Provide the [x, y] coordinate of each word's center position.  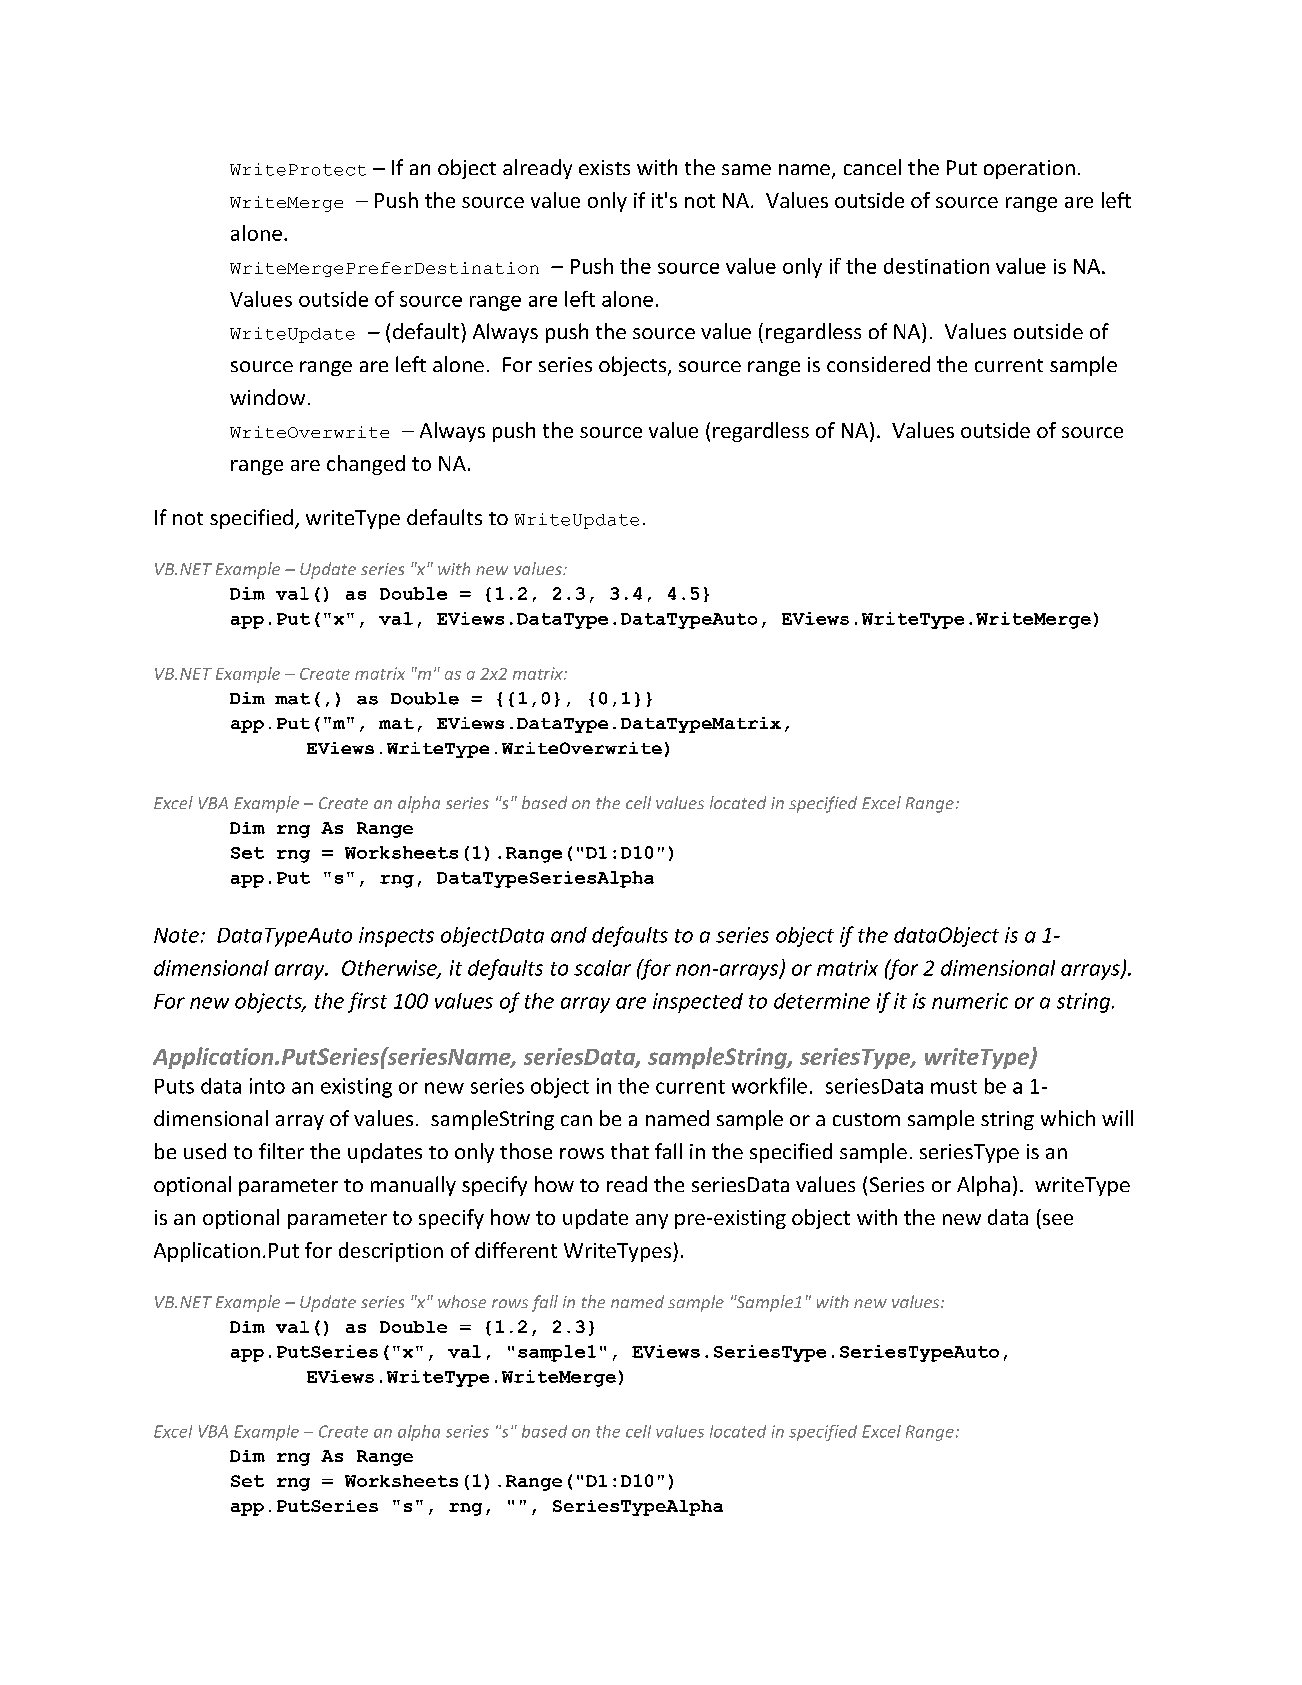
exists [604, 167]
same [746, 169]
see [1058, 1219]
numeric [970, 1001]
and [569, 935]
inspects [396, 937]
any [652, 1221]
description [391, 1252]
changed [366, 465]
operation [1029, 169]
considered [878, 364]
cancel [872, 167]
